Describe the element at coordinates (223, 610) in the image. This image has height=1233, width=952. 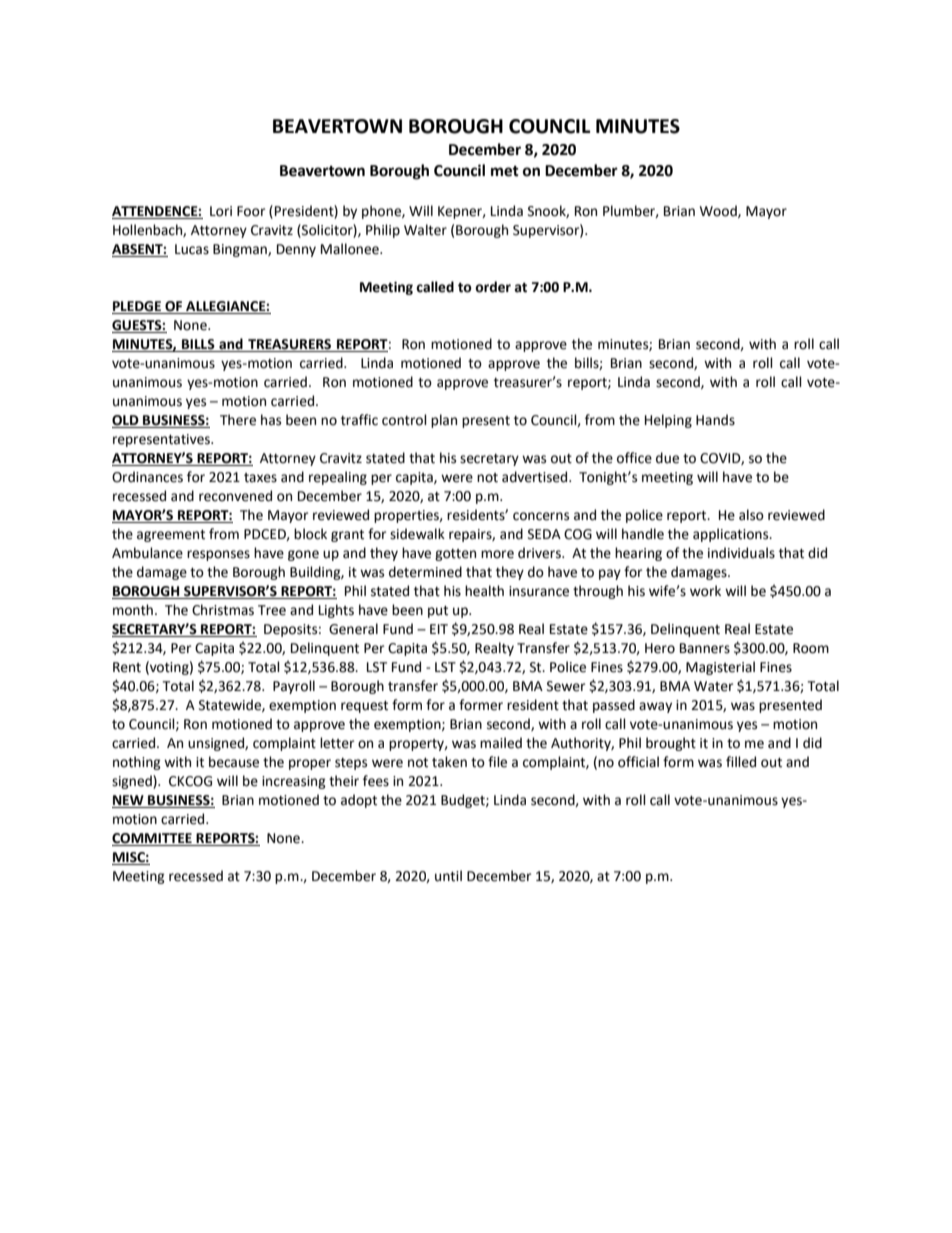
I see `Christmas` at that location.
